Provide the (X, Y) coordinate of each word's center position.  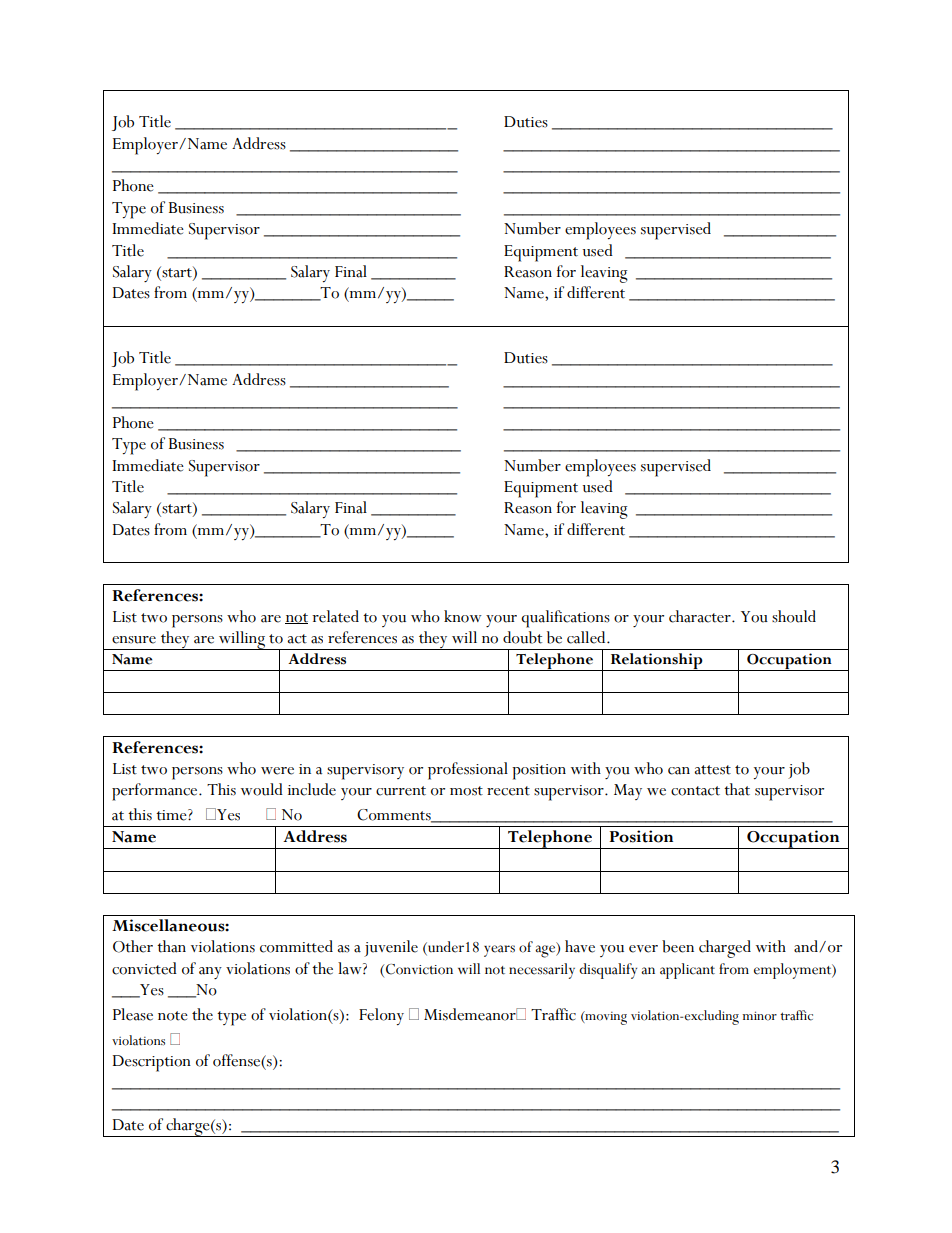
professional (468, 771)
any (210, 973)
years (499, 951)
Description (152, 1063)
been (678, 946)
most (466, 791)
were (277, 771)
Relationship (656, 662)
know (463, 616)
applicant (687, 971)
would (262, 789)
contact (695, 791)
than (171, 946)
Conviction (418, 969)
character (701, 616)
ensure (134, 640)
